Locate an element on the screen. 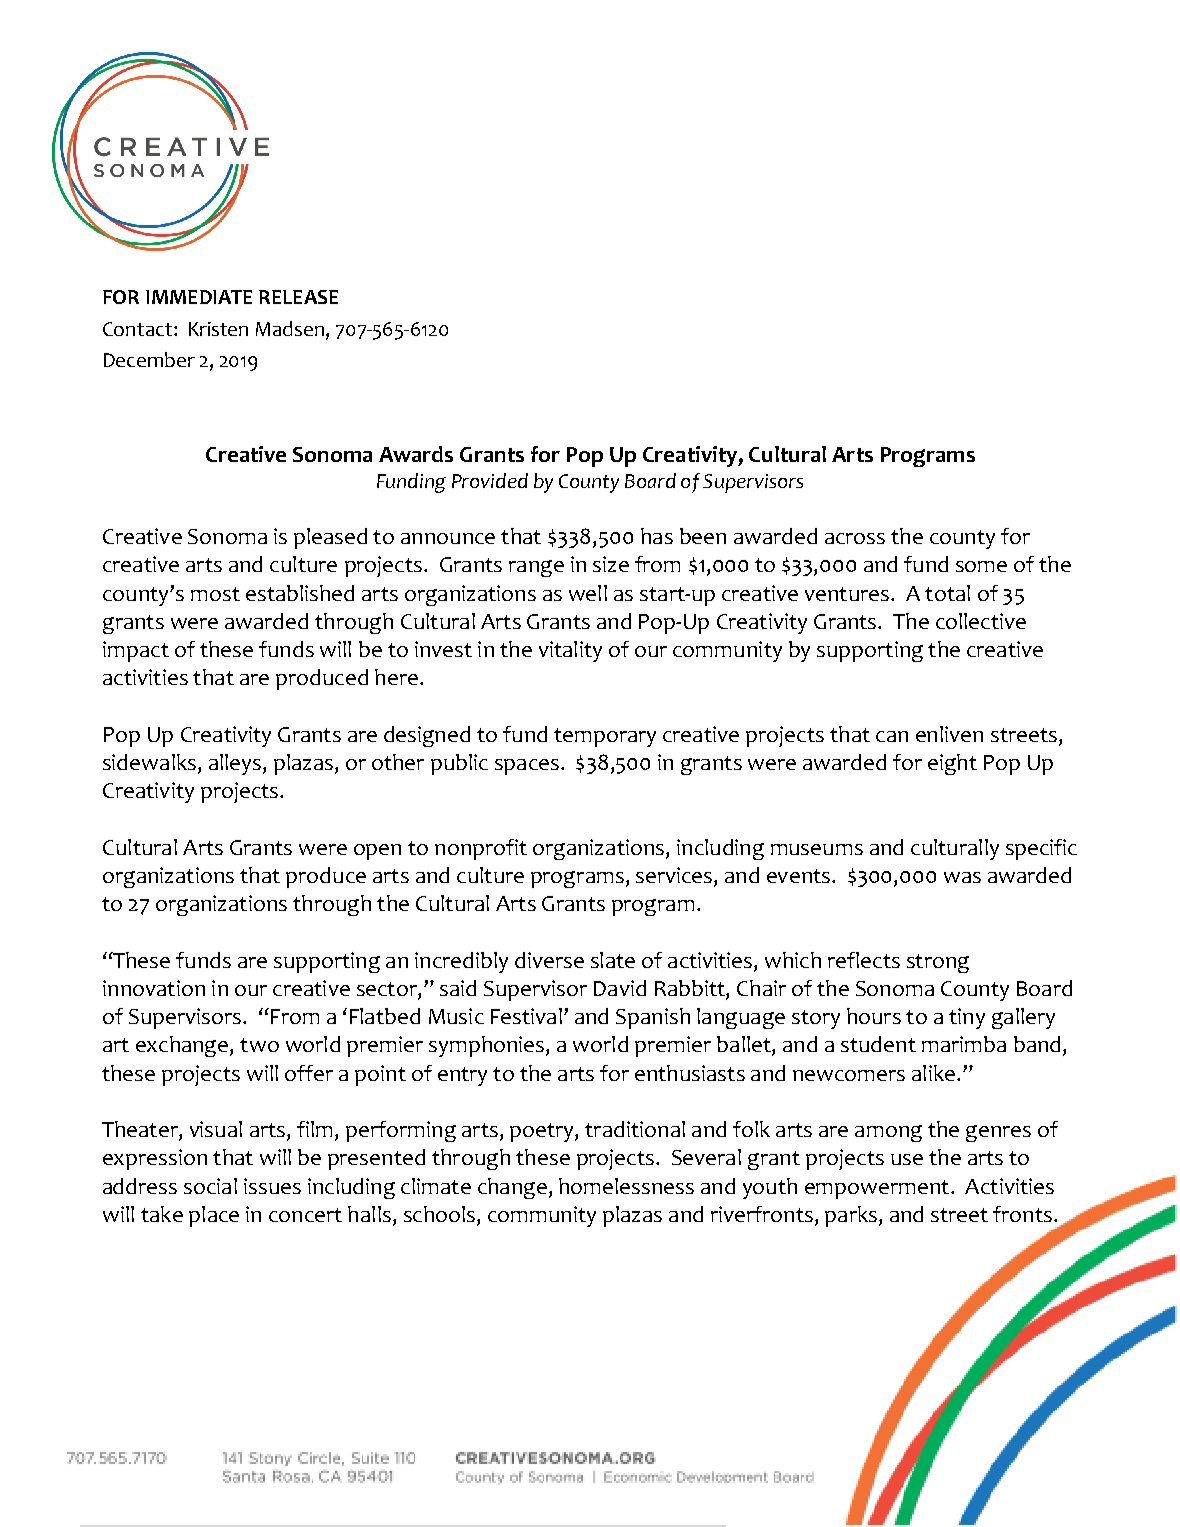  alleys is located at coordinates (235, 764).
